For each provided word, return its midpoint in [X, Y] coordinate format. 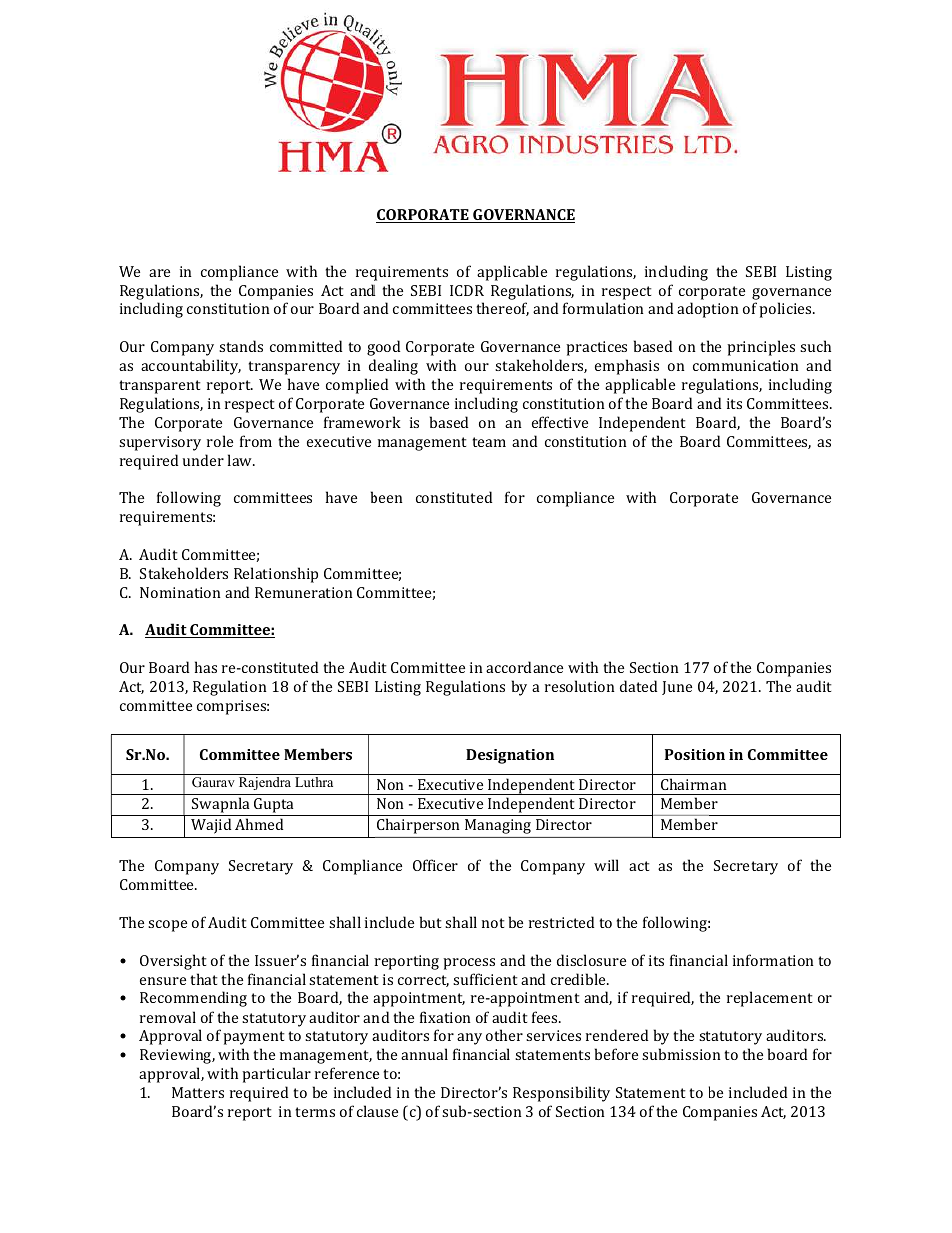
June [677, 688]
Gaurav [213, 782]
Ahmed [259, 824]
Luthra [314, 782]
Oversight [173, 962]
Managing [498, 826]
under [203, 460]
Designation [510, 756]
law [241, 460]
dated [638, 686]
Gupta [274, 807]
